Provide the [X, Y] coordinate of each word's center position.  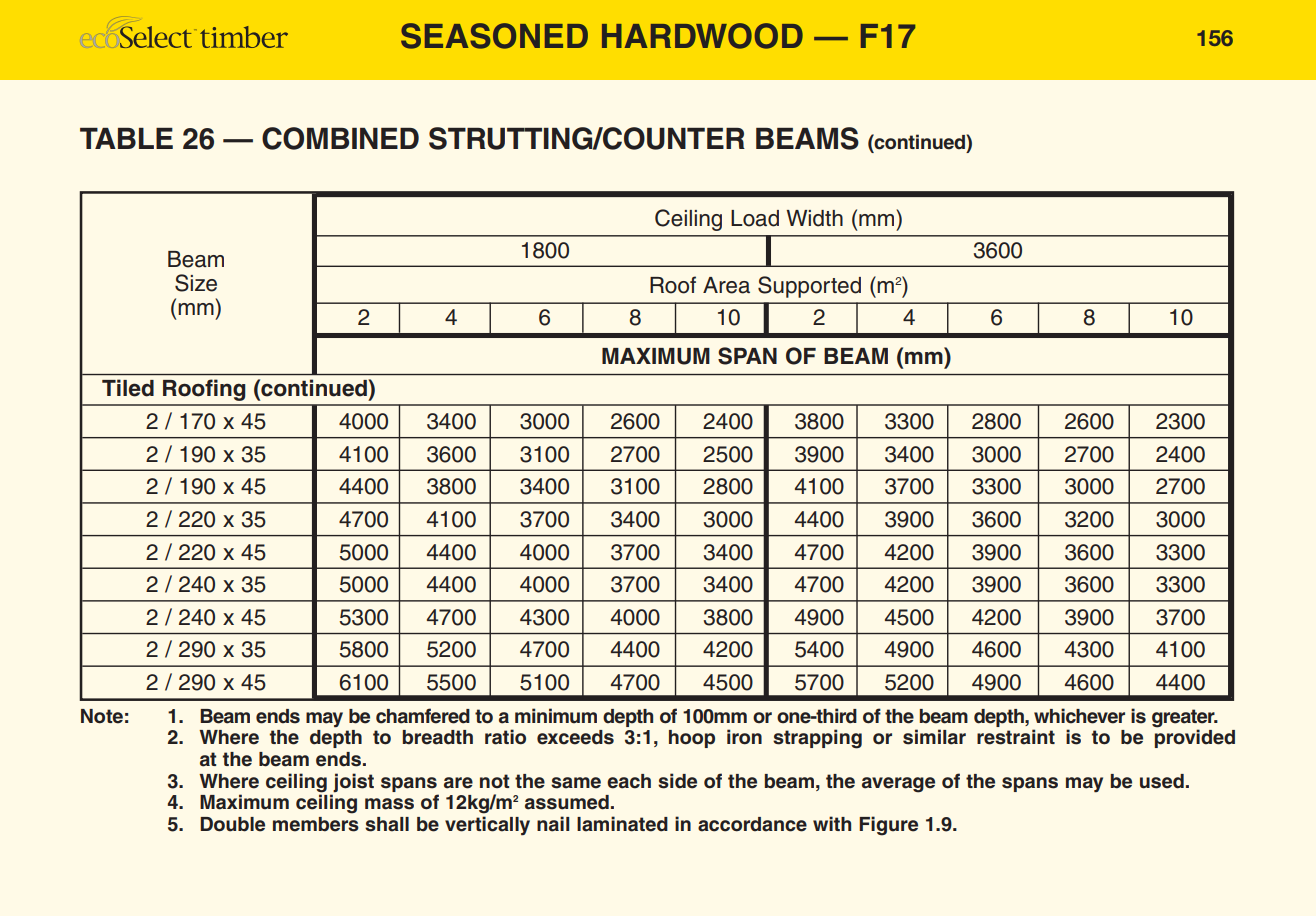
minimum [556, 716]
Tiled [128, 388]
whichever [1079, 716]
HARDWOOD [702, 36]
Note [102, 716]
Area [726, 285]
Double [232, 824]
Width [814, 218]
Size [196, 283]
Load [755, 218]
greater [1184, 718]
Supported [809, 287]
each [629, 781]
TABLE [126, 138]
